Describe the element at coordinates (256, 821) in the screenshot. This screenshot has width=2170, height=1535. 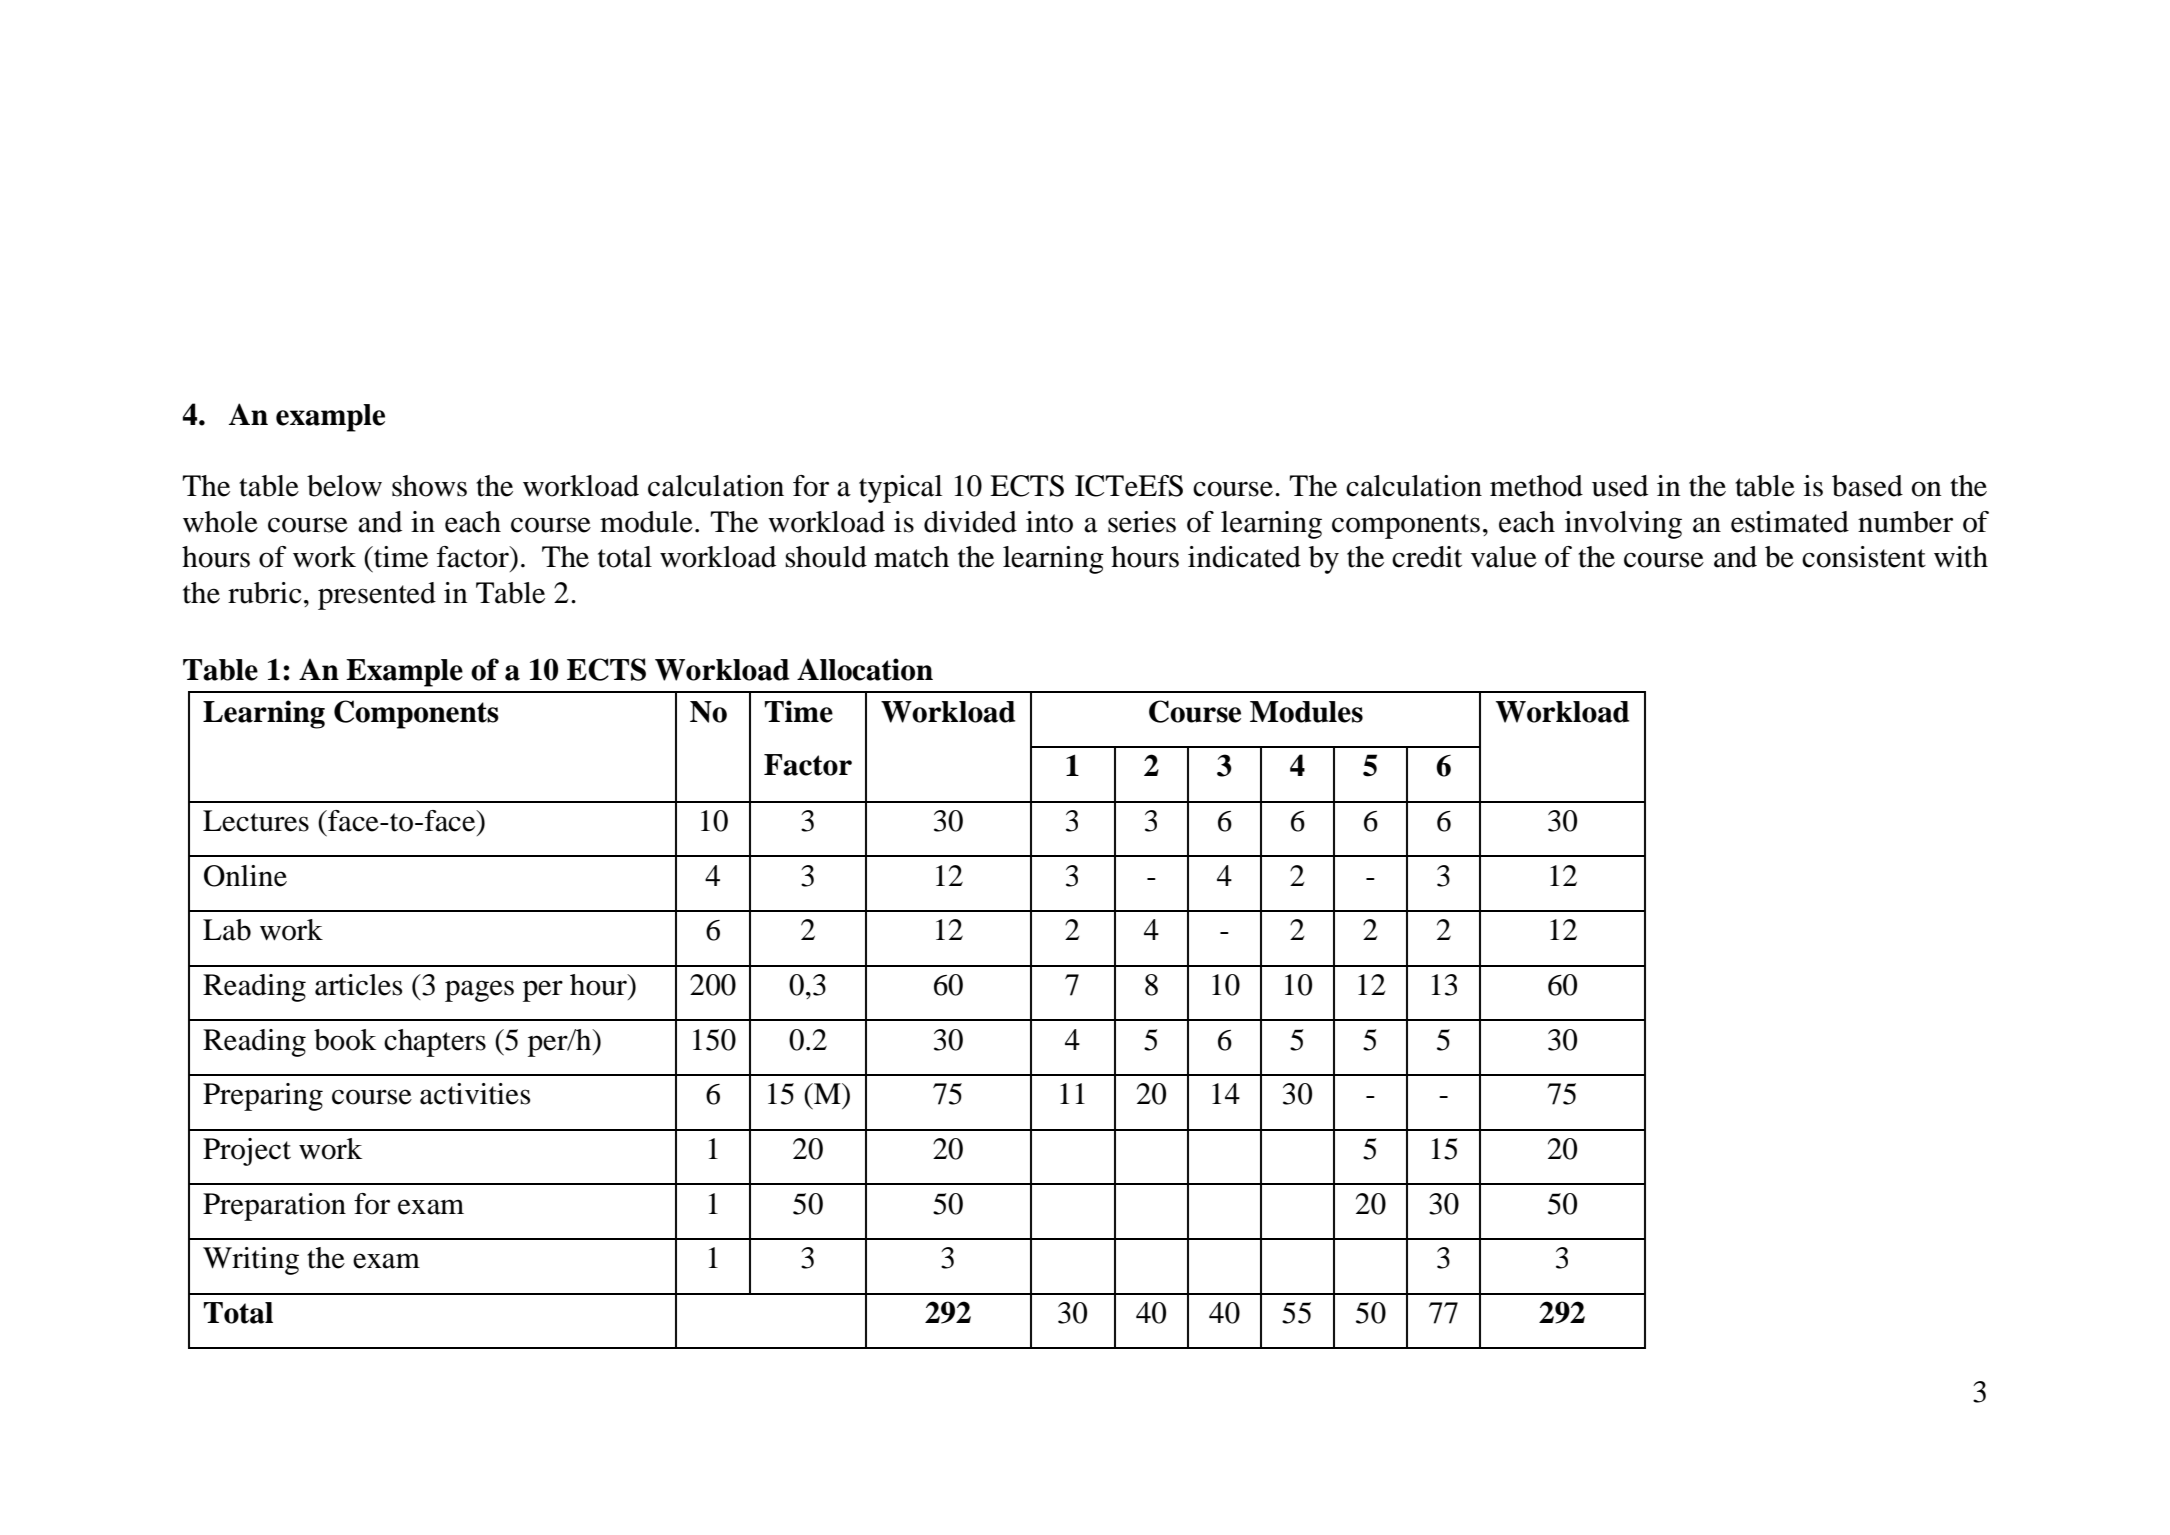
I see `Lectures` at that location.
